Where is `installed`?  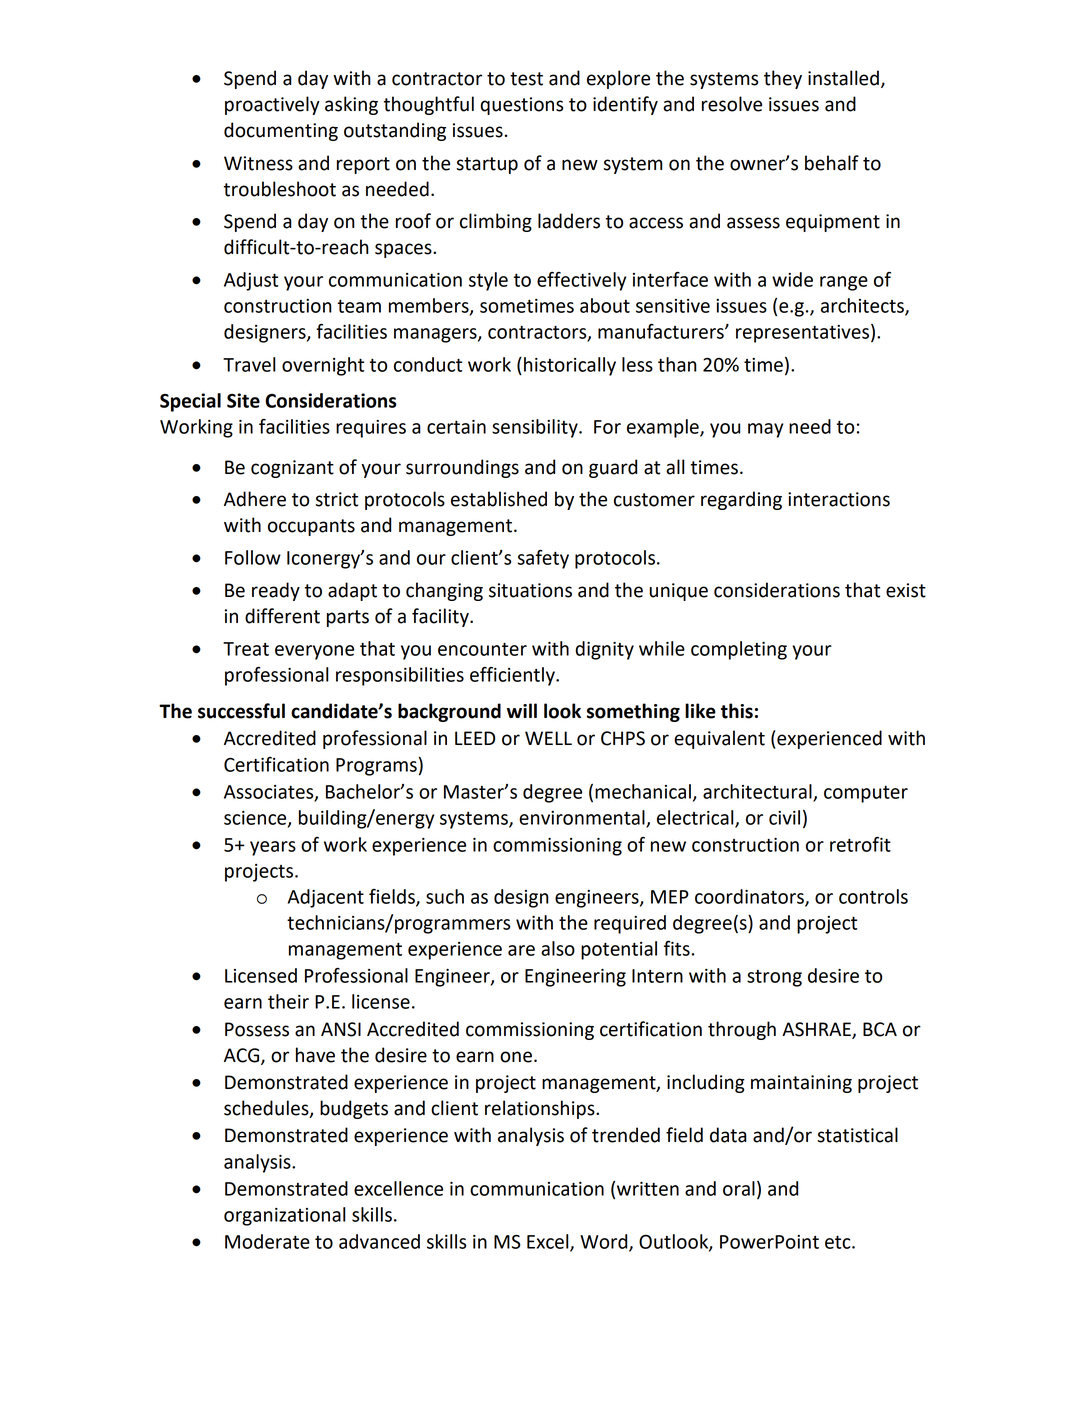
installed is located at coordinates (843, 78).
